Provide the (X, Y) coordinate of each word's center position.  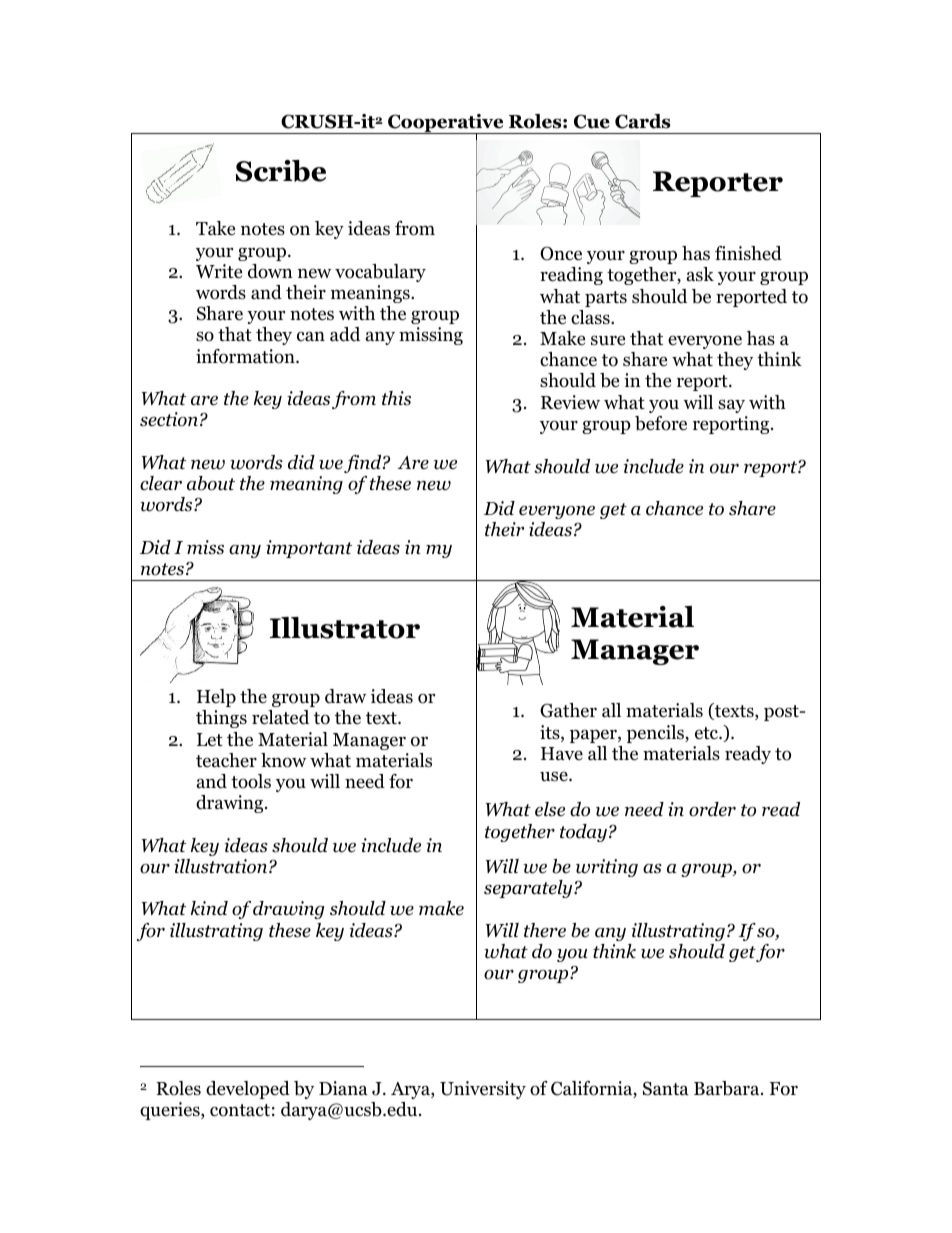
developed (248, 1090)
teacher (226, 760)
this (396, 398)
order (712, 809)
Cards (643, 121)
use (555, 776)
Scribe (281, 171)
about (211, 483)
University (483, 1090)
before (661, 423)
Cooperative (446, 124)
